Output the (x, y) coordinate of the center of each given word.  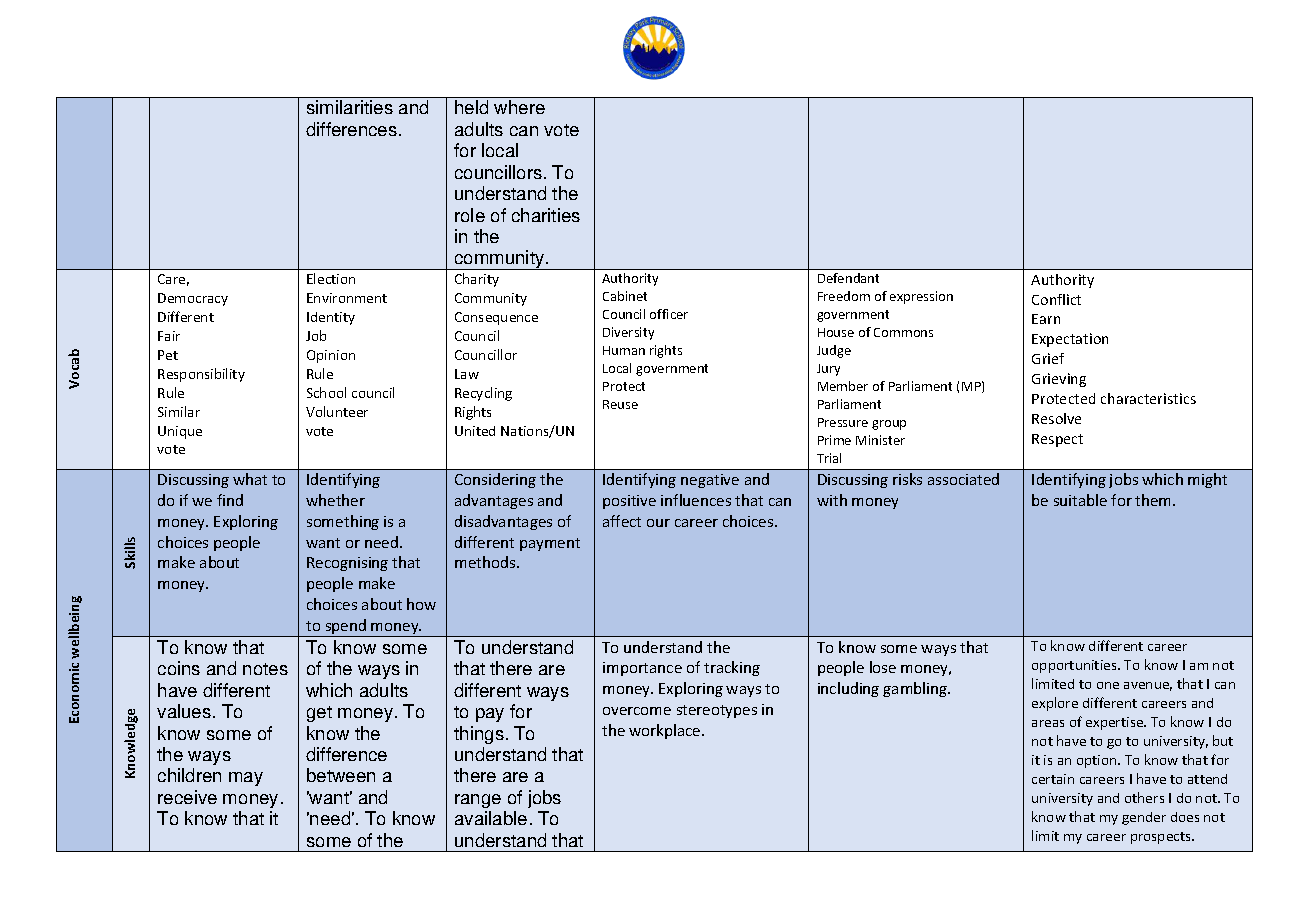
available (491, 818)
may (246, 779)
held (471, 107)
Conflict (1056, 299)
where (519, 107)
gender (1144, 818)
